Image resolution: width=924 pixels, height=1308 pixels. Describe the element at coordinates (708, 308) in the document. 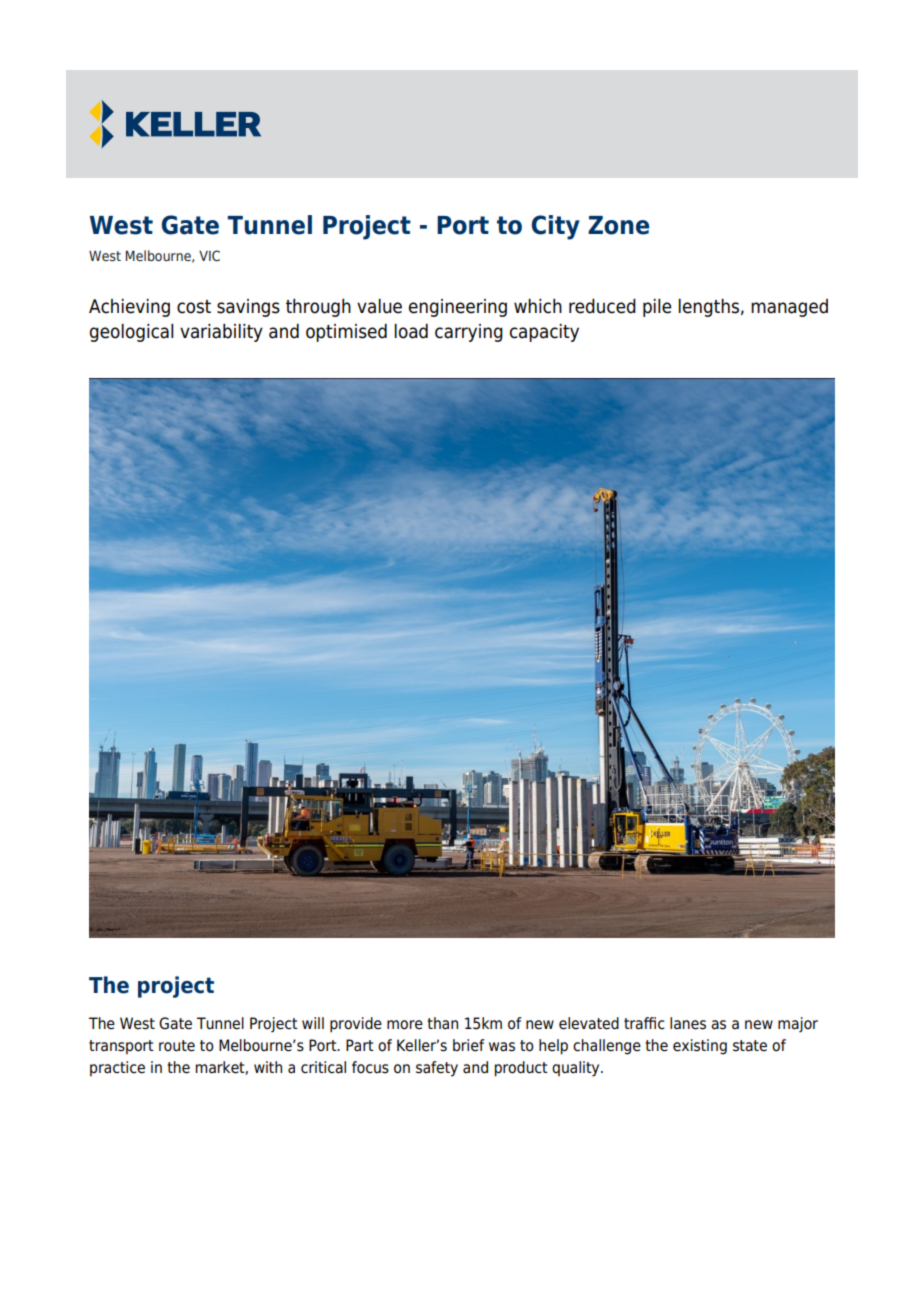

I see `lengths` at that location.
